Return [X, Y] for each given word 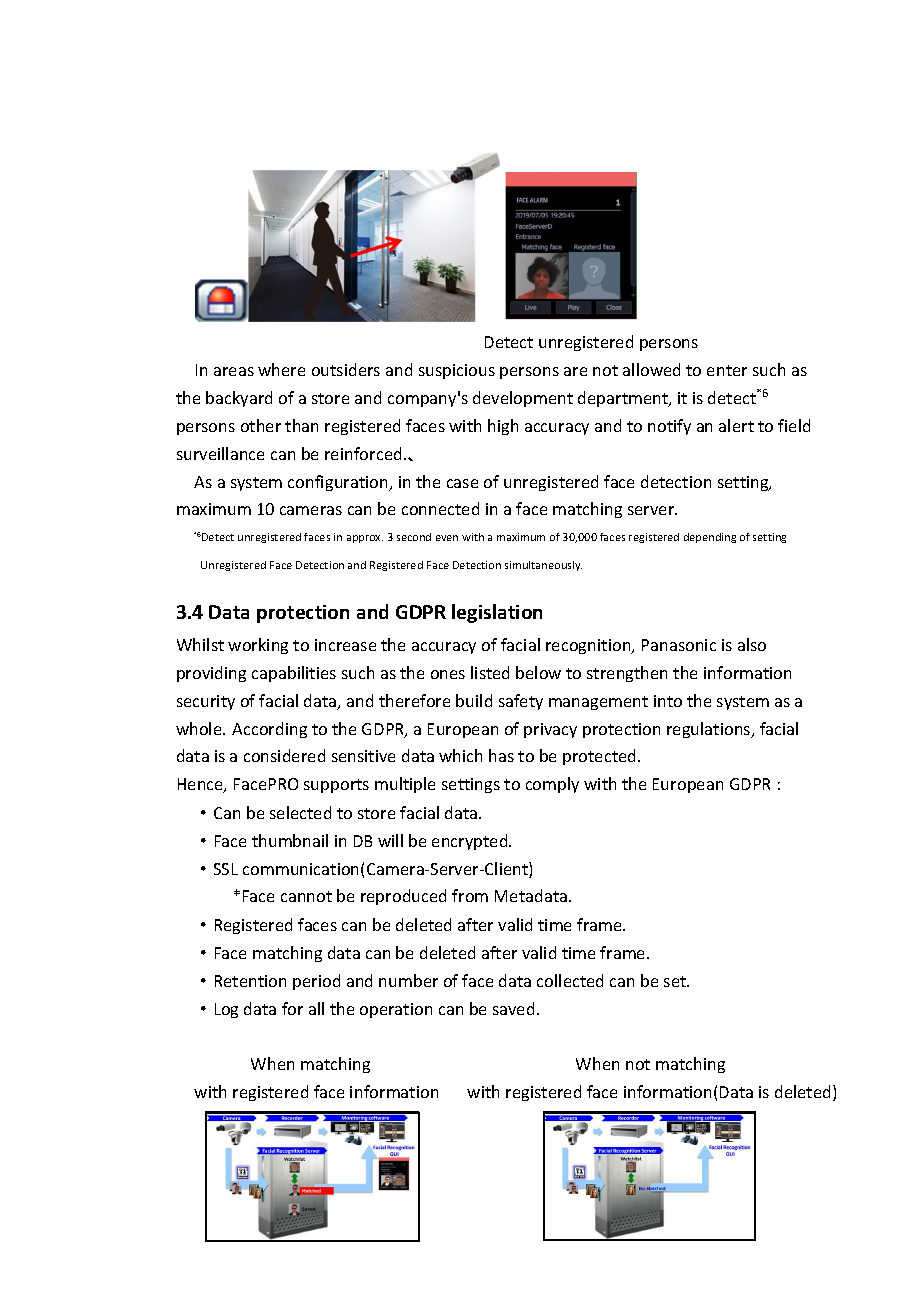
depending [710, 538]
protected [599, 757]
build [474, 700]
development [523, 399]
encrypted [471, 842]
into [668, 701]
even [447, 538]
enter [727, 370]
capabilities [294, 674]
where [281, 369]
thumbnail [290, 840]
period [316, 982]
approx [365, 539]
